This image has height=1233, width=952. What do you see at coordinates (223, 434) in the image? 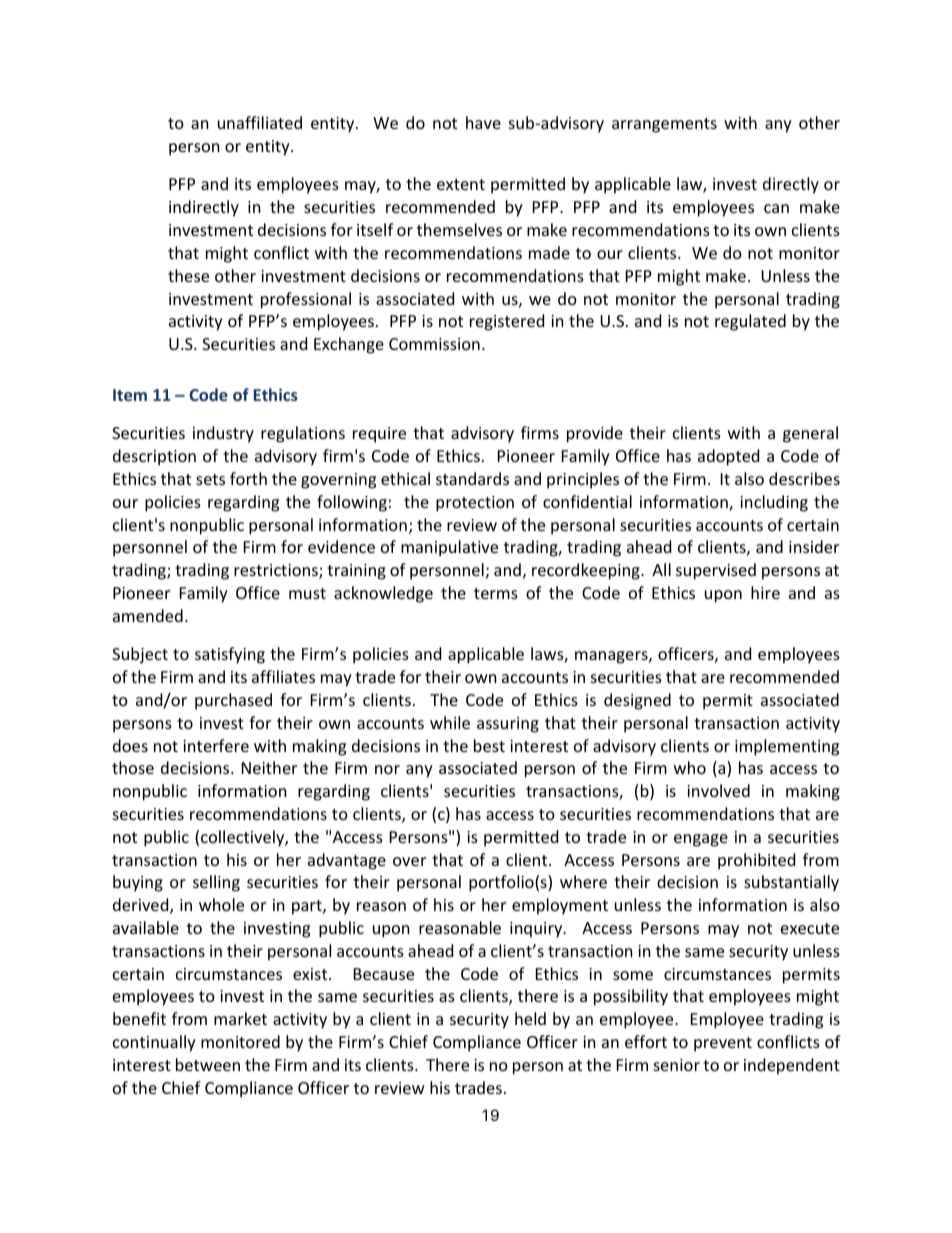
I see `industry` at bounding box center [223, 434].
